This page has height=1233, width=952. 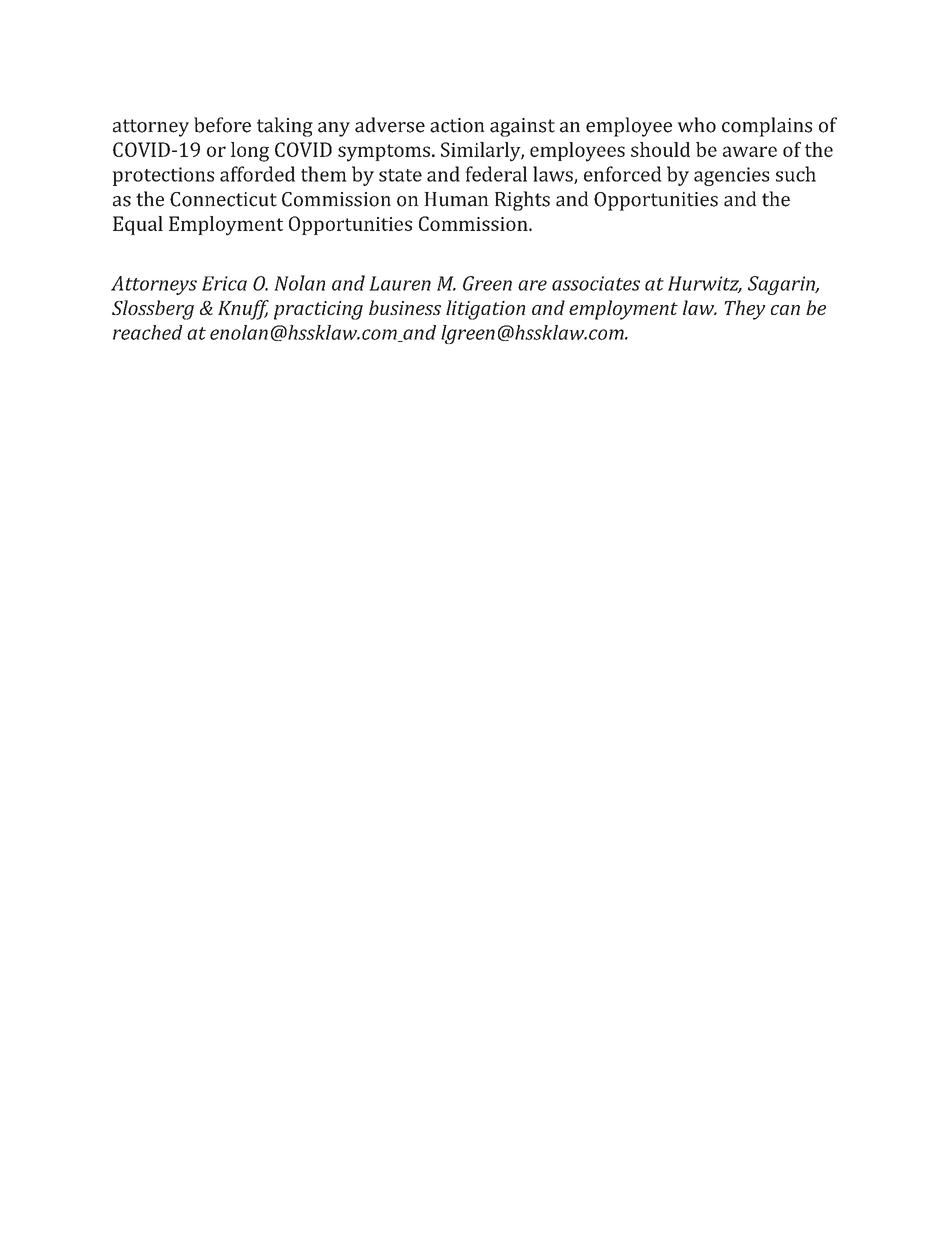 I want to click on litigation, so click(x=485, y=310).
